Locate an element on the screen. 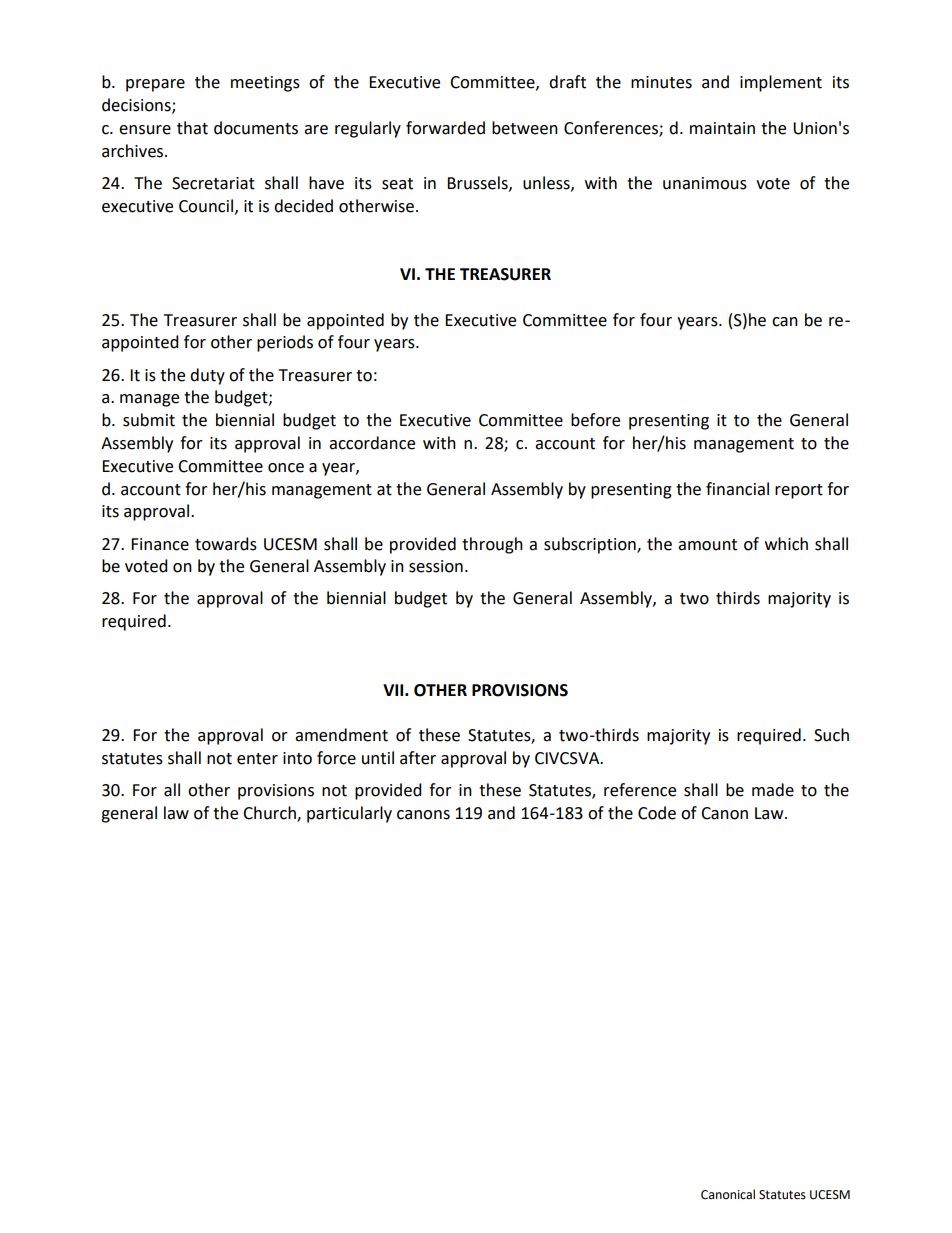 Image resolution: width=952 pixels, height=1233 pixels. before is located at coordinates (595, 420).
